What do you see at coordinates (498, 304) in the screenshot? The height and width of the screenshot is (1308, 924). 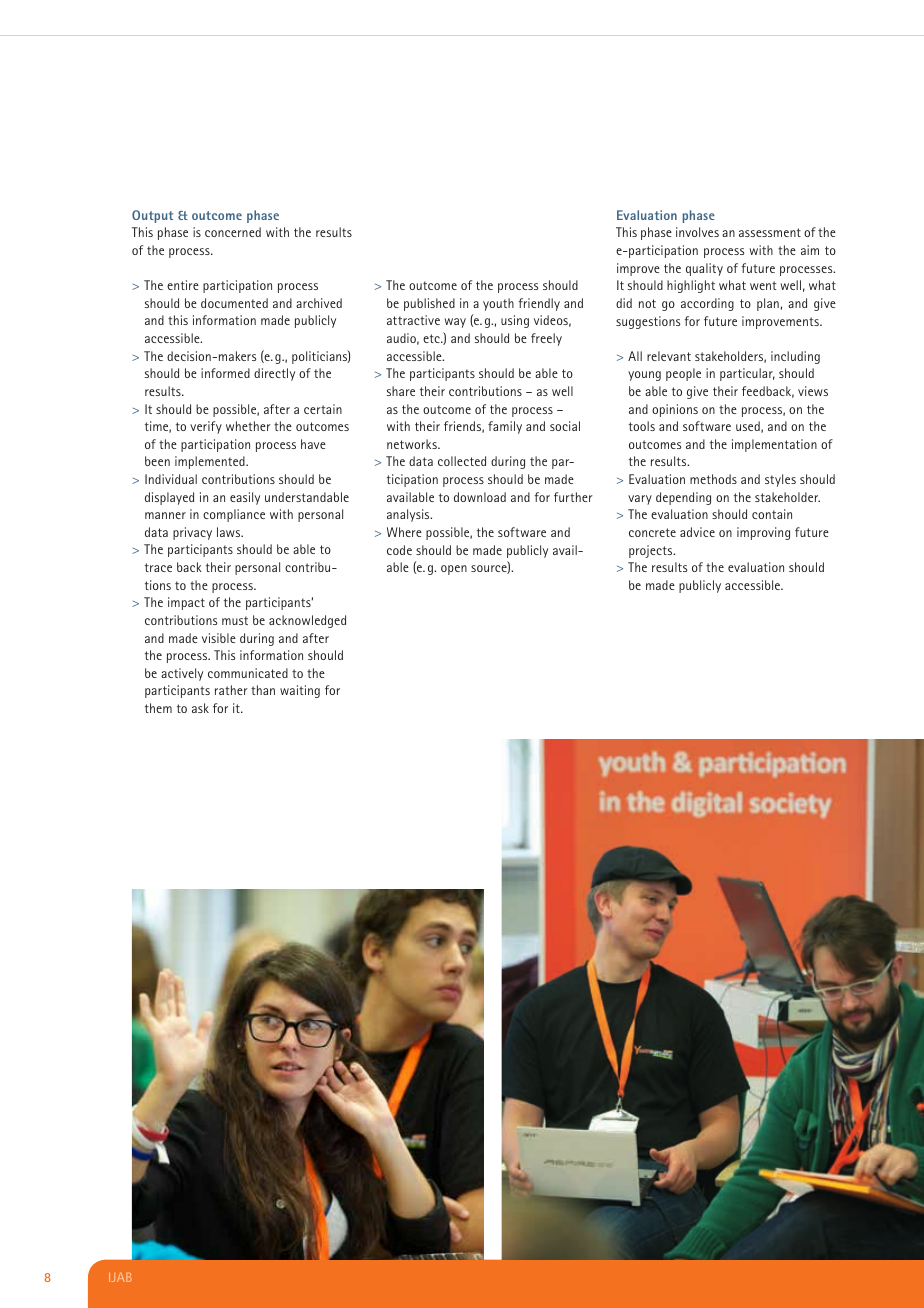 I see `youth` at bounding box center [498, 304].
